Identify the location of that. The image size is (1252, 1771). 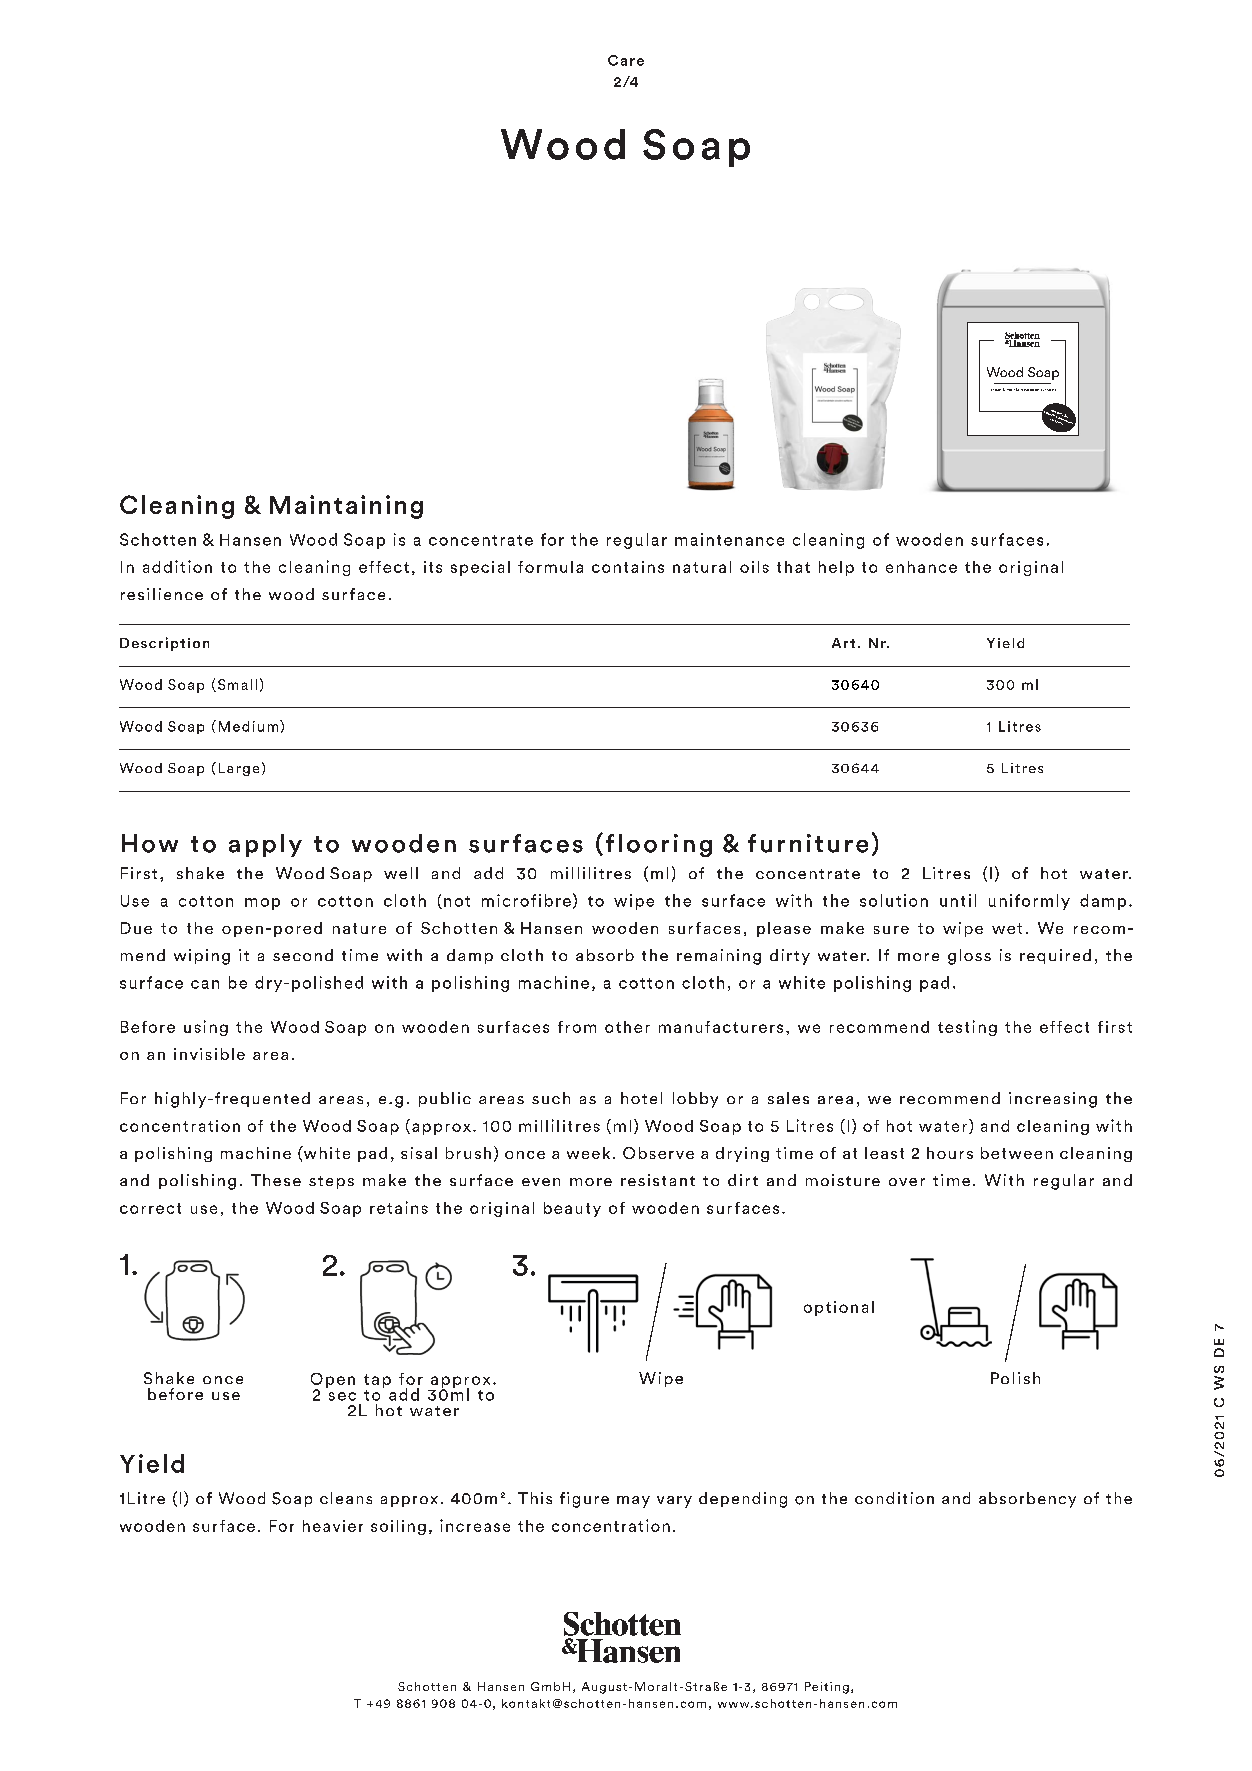
(793, 567).
